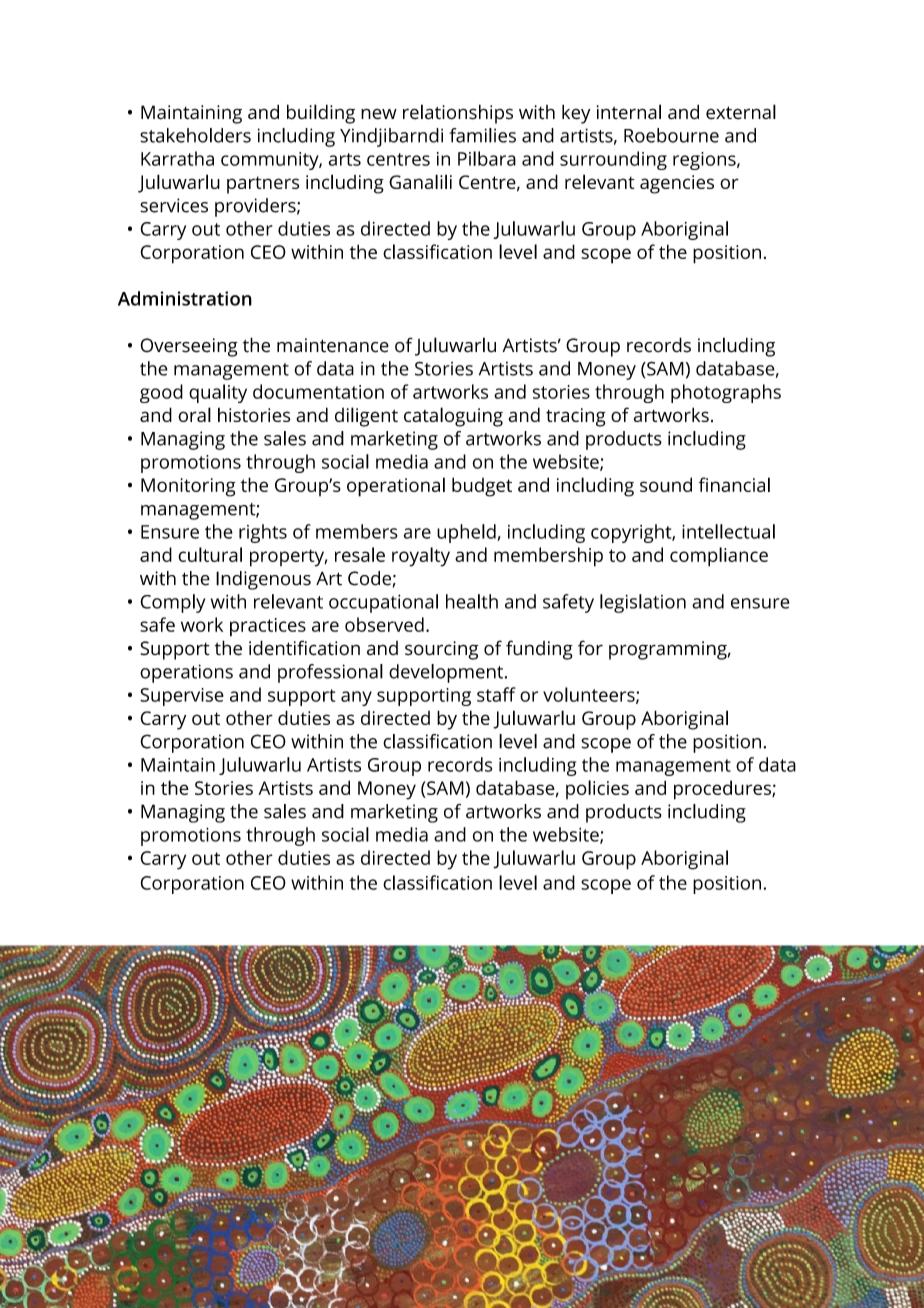  Describe the element at coordinates (194, 414) in the screenshot. I see `oral` at that location.
